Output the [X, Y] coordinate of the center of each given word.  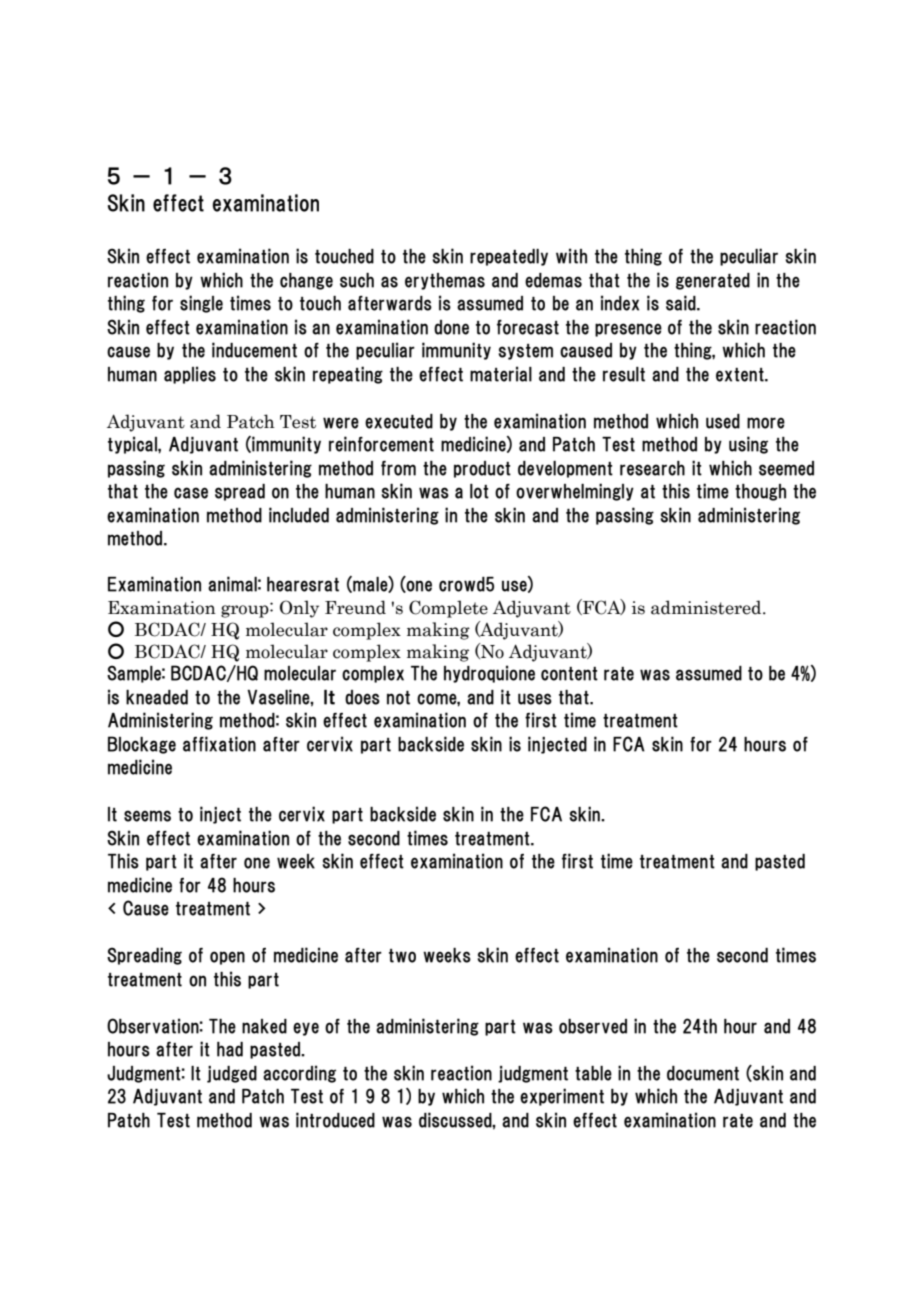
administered [707, 607]
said [682, 303]
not [398, 697]
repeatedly [509, 257]
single [201, 304]
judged [232, 1074]
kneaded [157, 697]
